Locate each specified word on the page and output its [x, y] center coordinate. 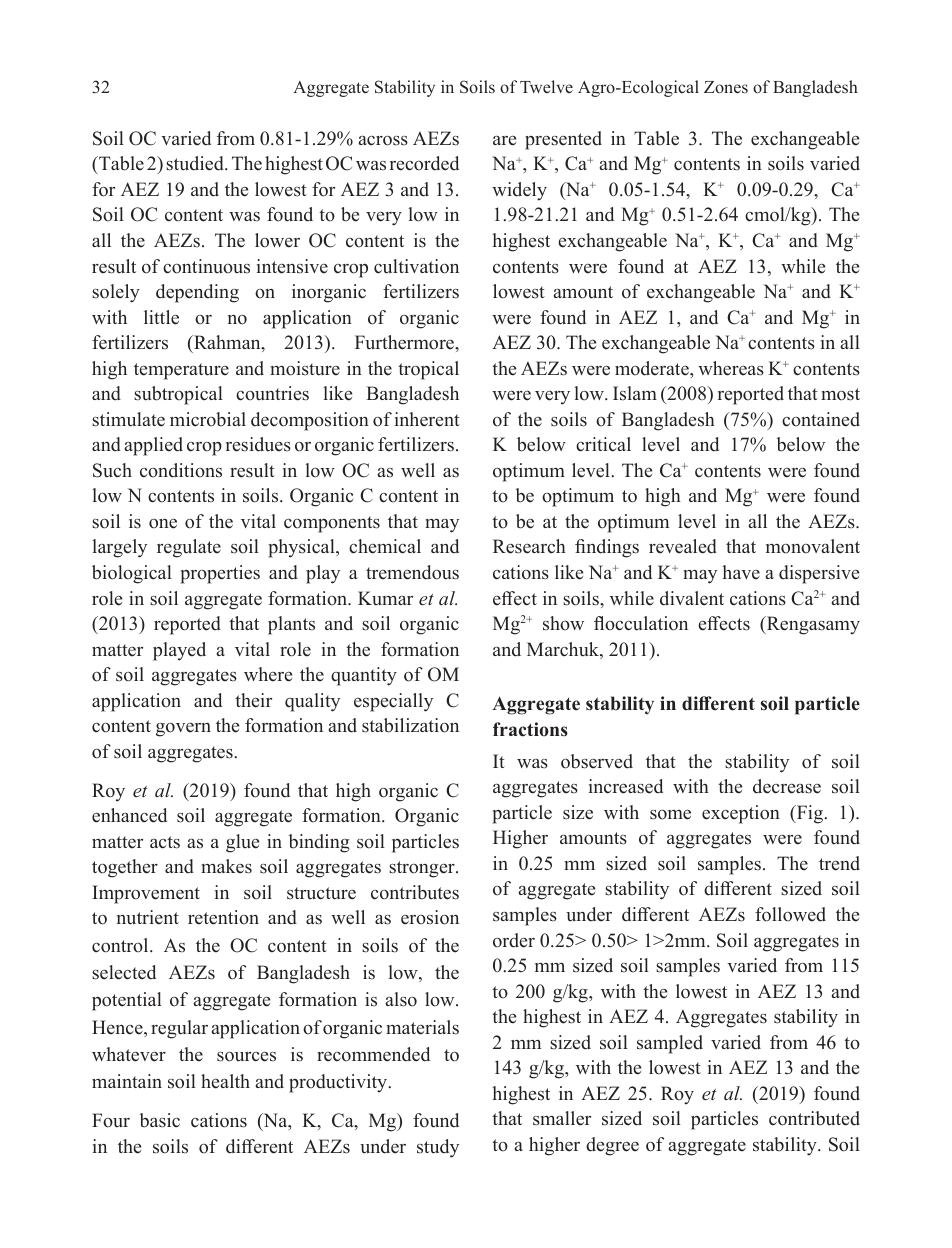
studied [196, 163]
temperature [181, 371]
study [438, 1148]
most [840, 394]
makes [226, 866]
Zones [726, 87]
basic [160, 1120]
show [563, 623]
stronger [423, 869]
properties [220, 574]
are [504, 141]
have [741, 572]
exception [741, 814]
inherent [427, 419]
